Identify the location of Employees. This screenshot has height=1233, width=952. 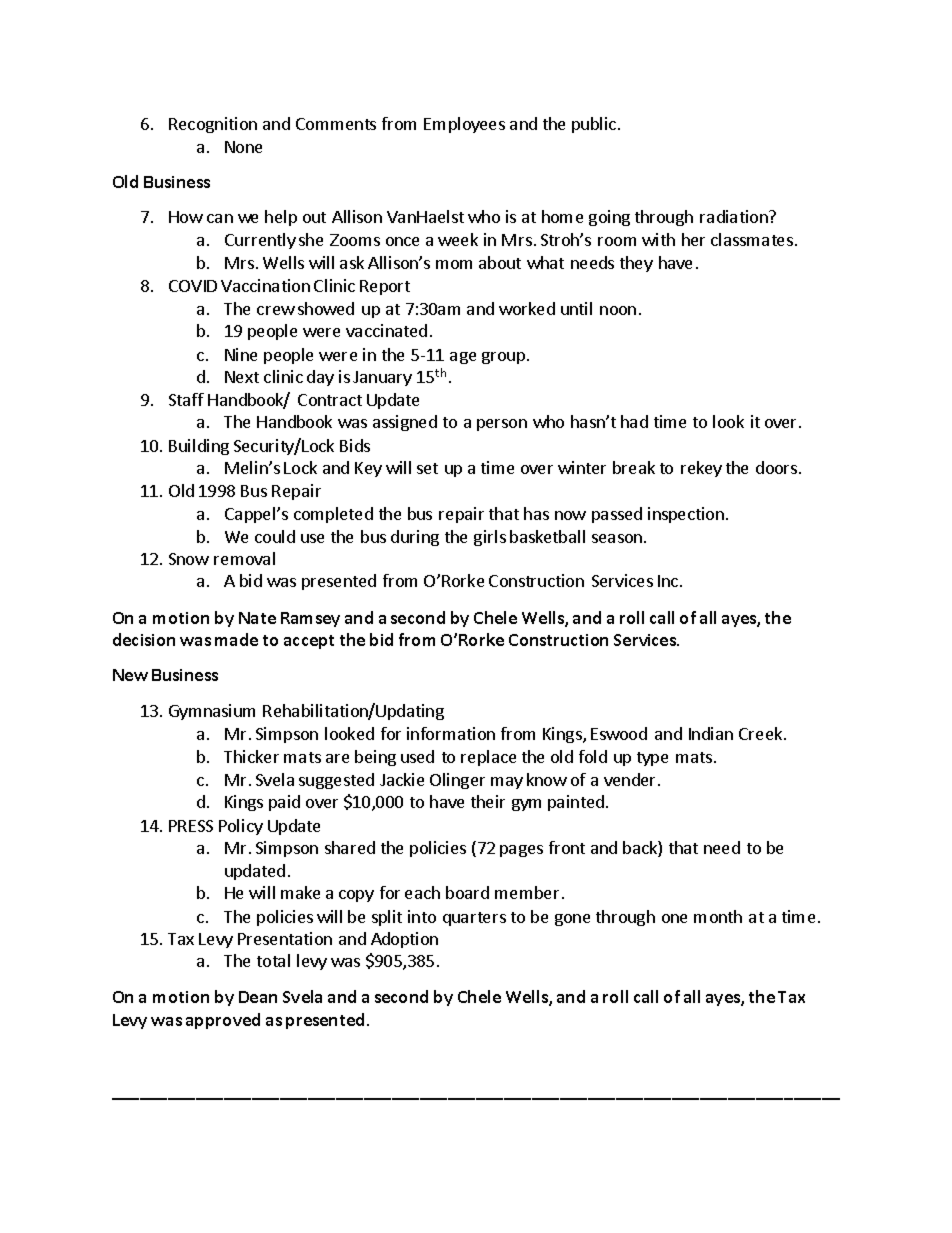
(464, 125).
